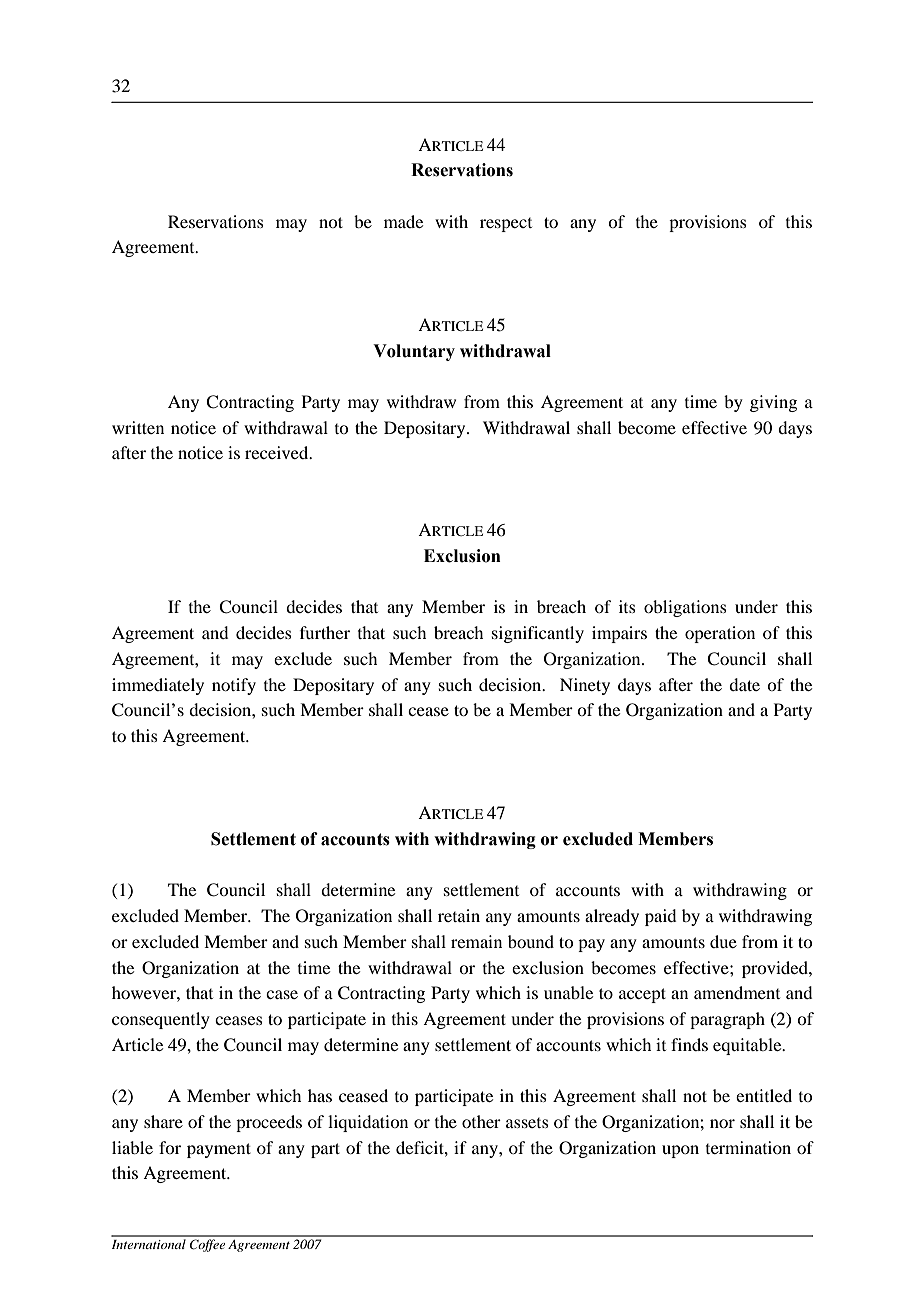 The image size is (924, 1308). Describe the element at coordinates (278, 452) in the page. I see `received` at that location.
